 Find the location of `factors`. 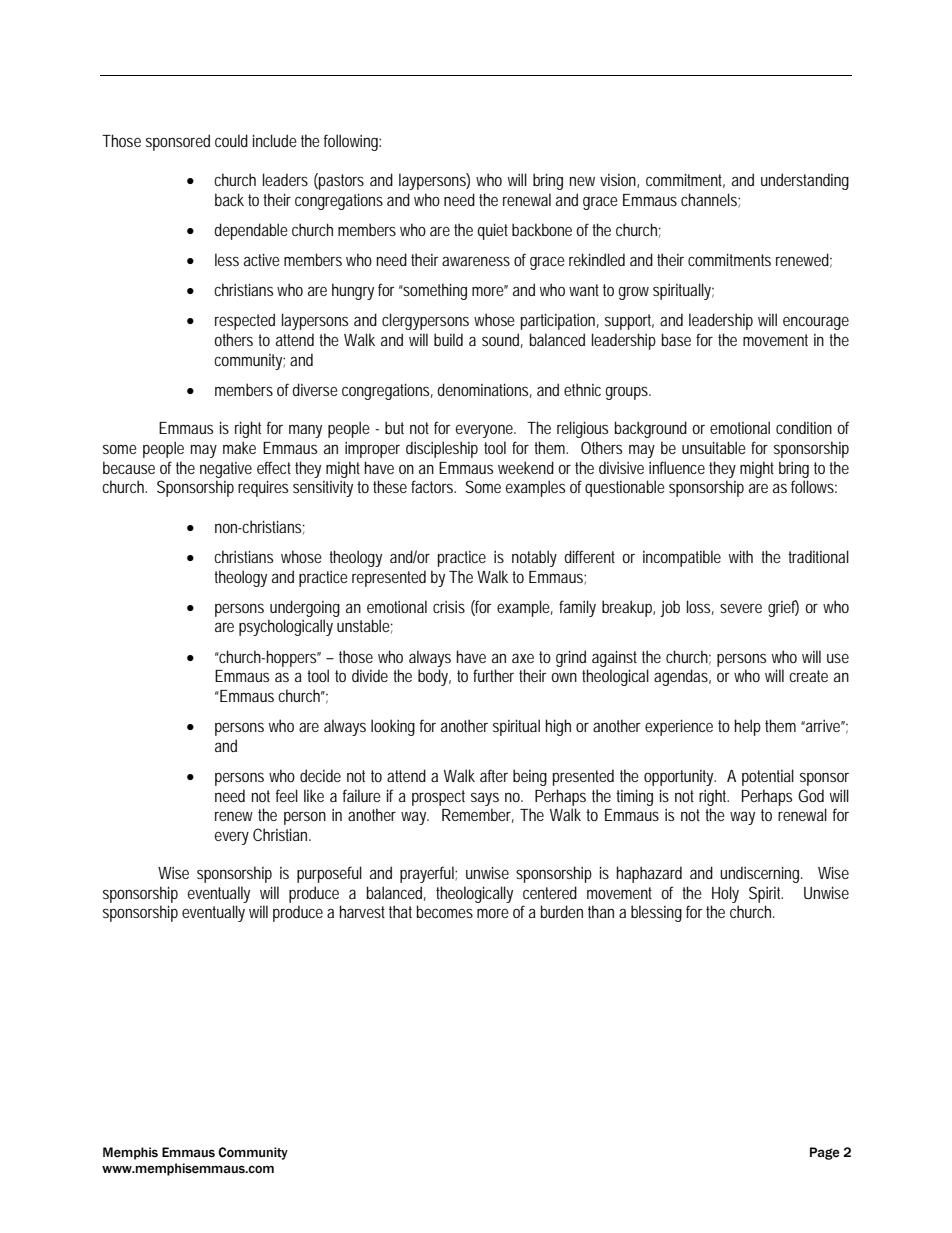

factors is located at coordinates (433, 486).
